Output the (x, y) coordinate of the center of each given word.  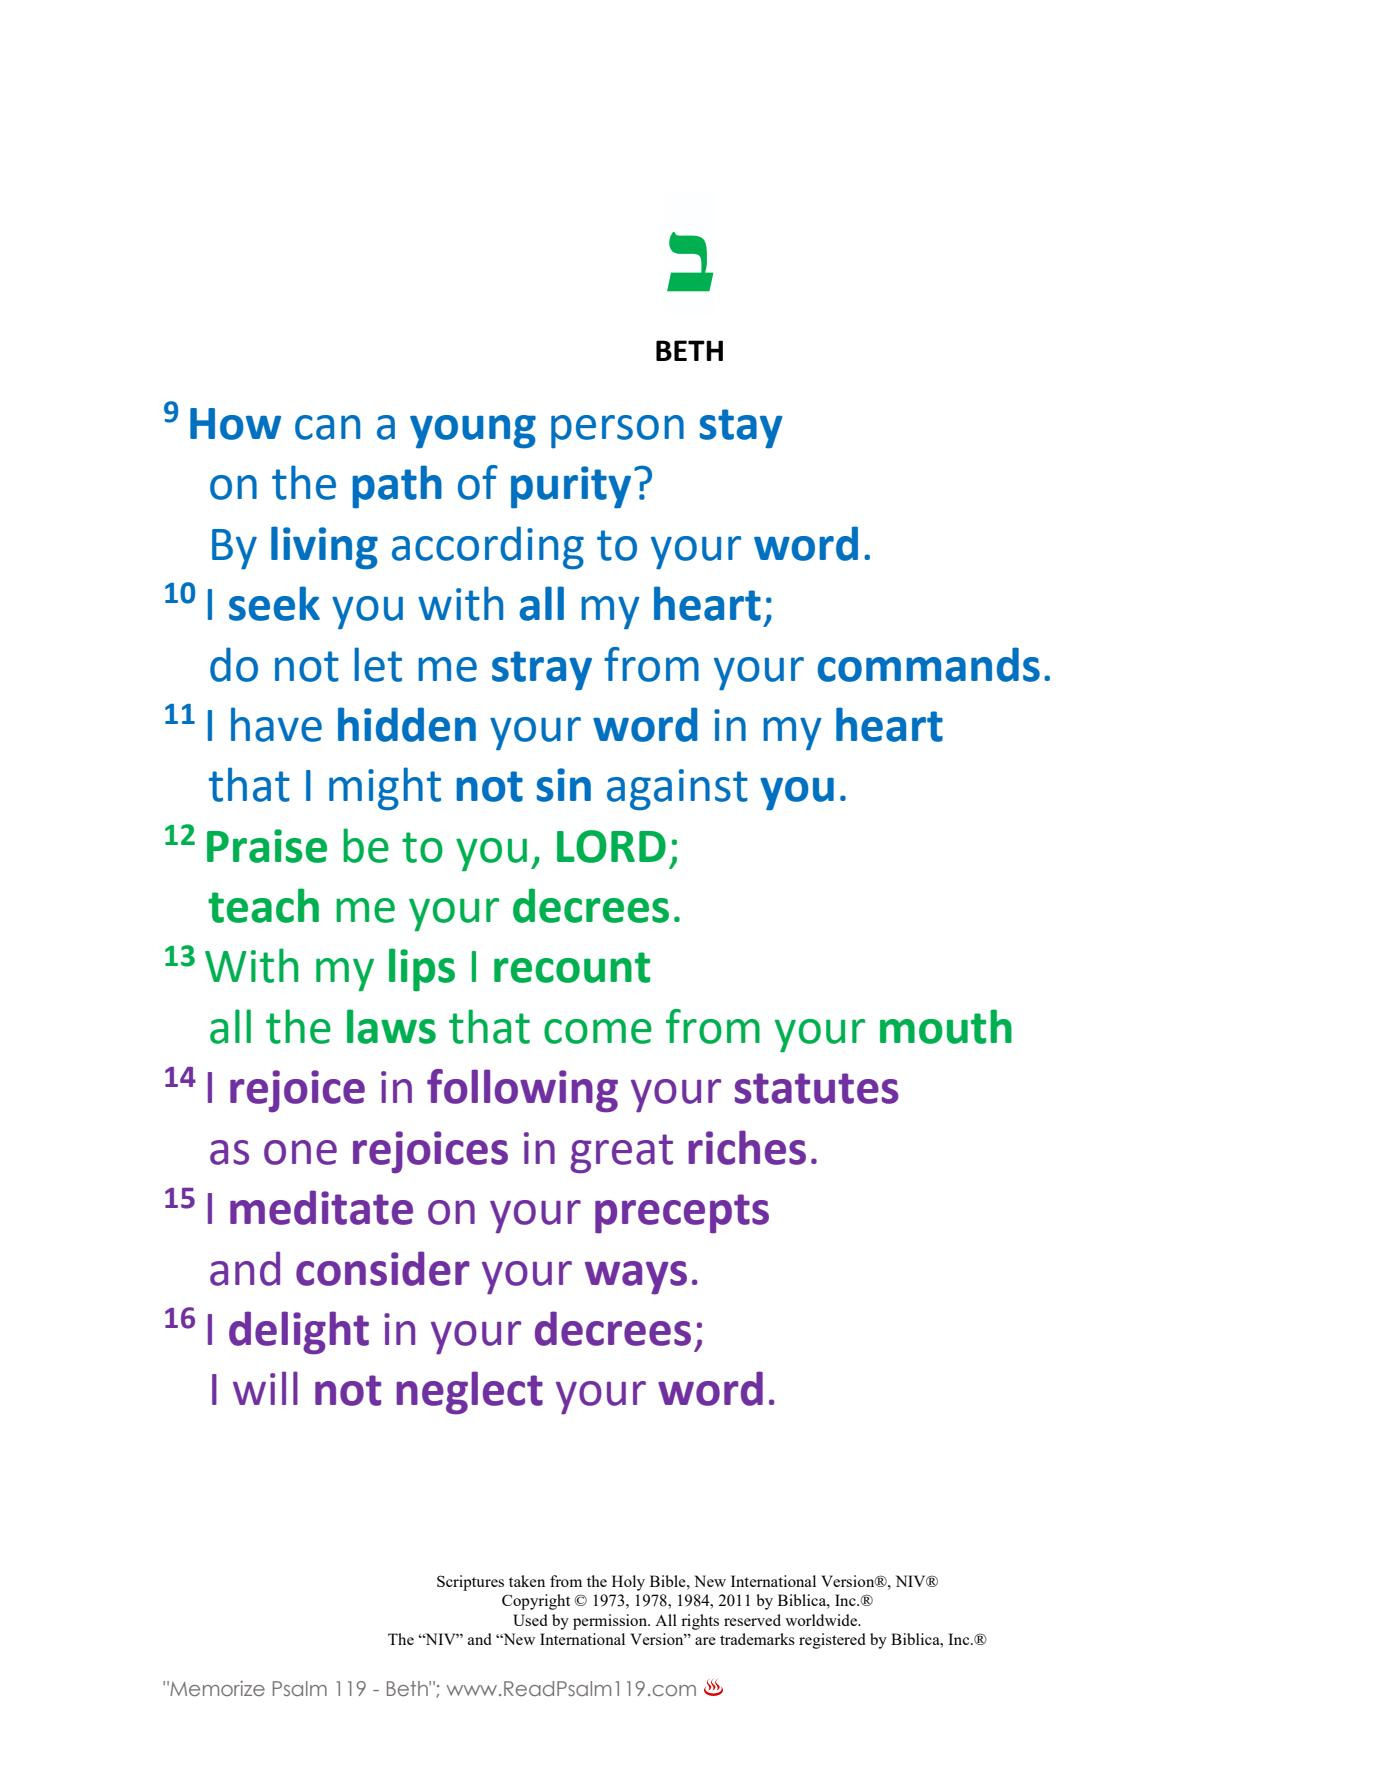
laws (391, 1026)
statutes (817, 1088)
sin (564, 785)
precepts (682, 1214)
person (617, 432)
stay (741, 429)
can (327, 427)
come (598, 1031)
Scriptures (470, 1583)
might (385, 789)
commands (928, 664)
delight (299, 1333)
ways (636, 1278)
